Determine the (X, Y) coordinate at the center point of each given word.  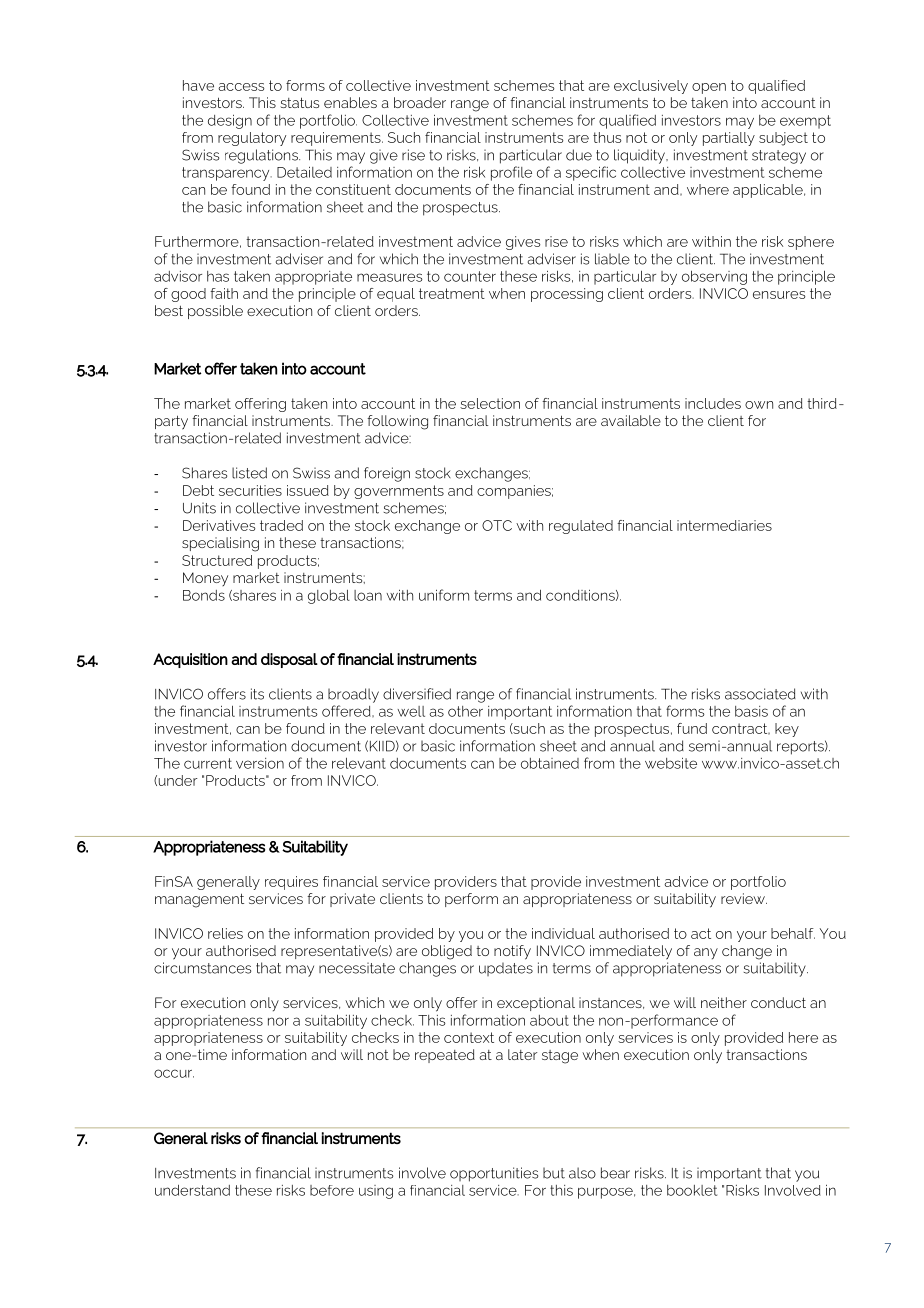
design (230, 122)
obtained (550, 763)
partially (729, 139)
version (260, 763)
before (332, 1190)
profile (511, 173)
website (671, 763)
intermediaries (724, 525)
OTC (497, 525)
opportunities (494, 1174)
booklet (692, 1190)
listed (249, 473)
